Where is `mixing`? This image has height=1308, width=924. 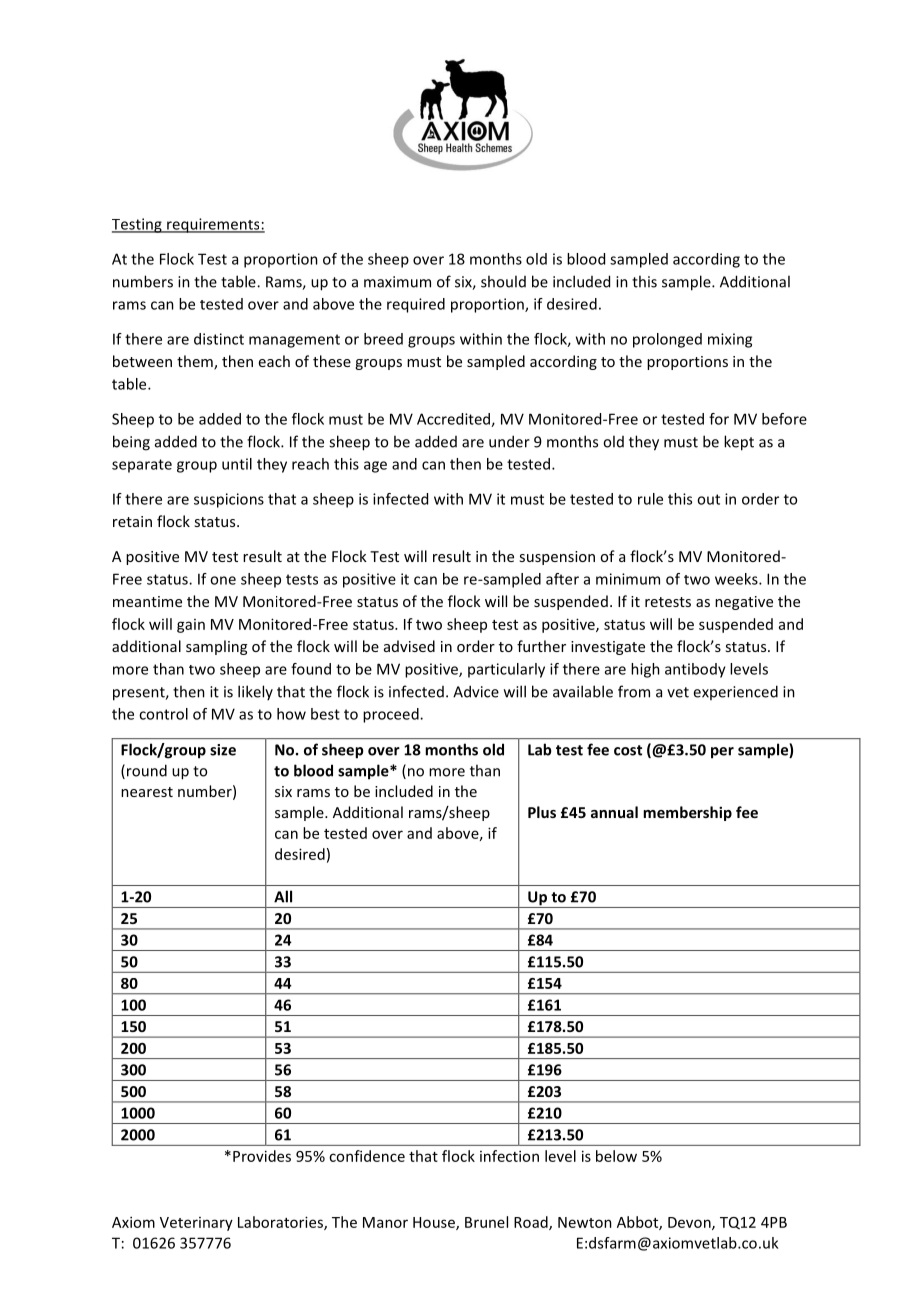
mixing is located at coordinates (730, 340).
